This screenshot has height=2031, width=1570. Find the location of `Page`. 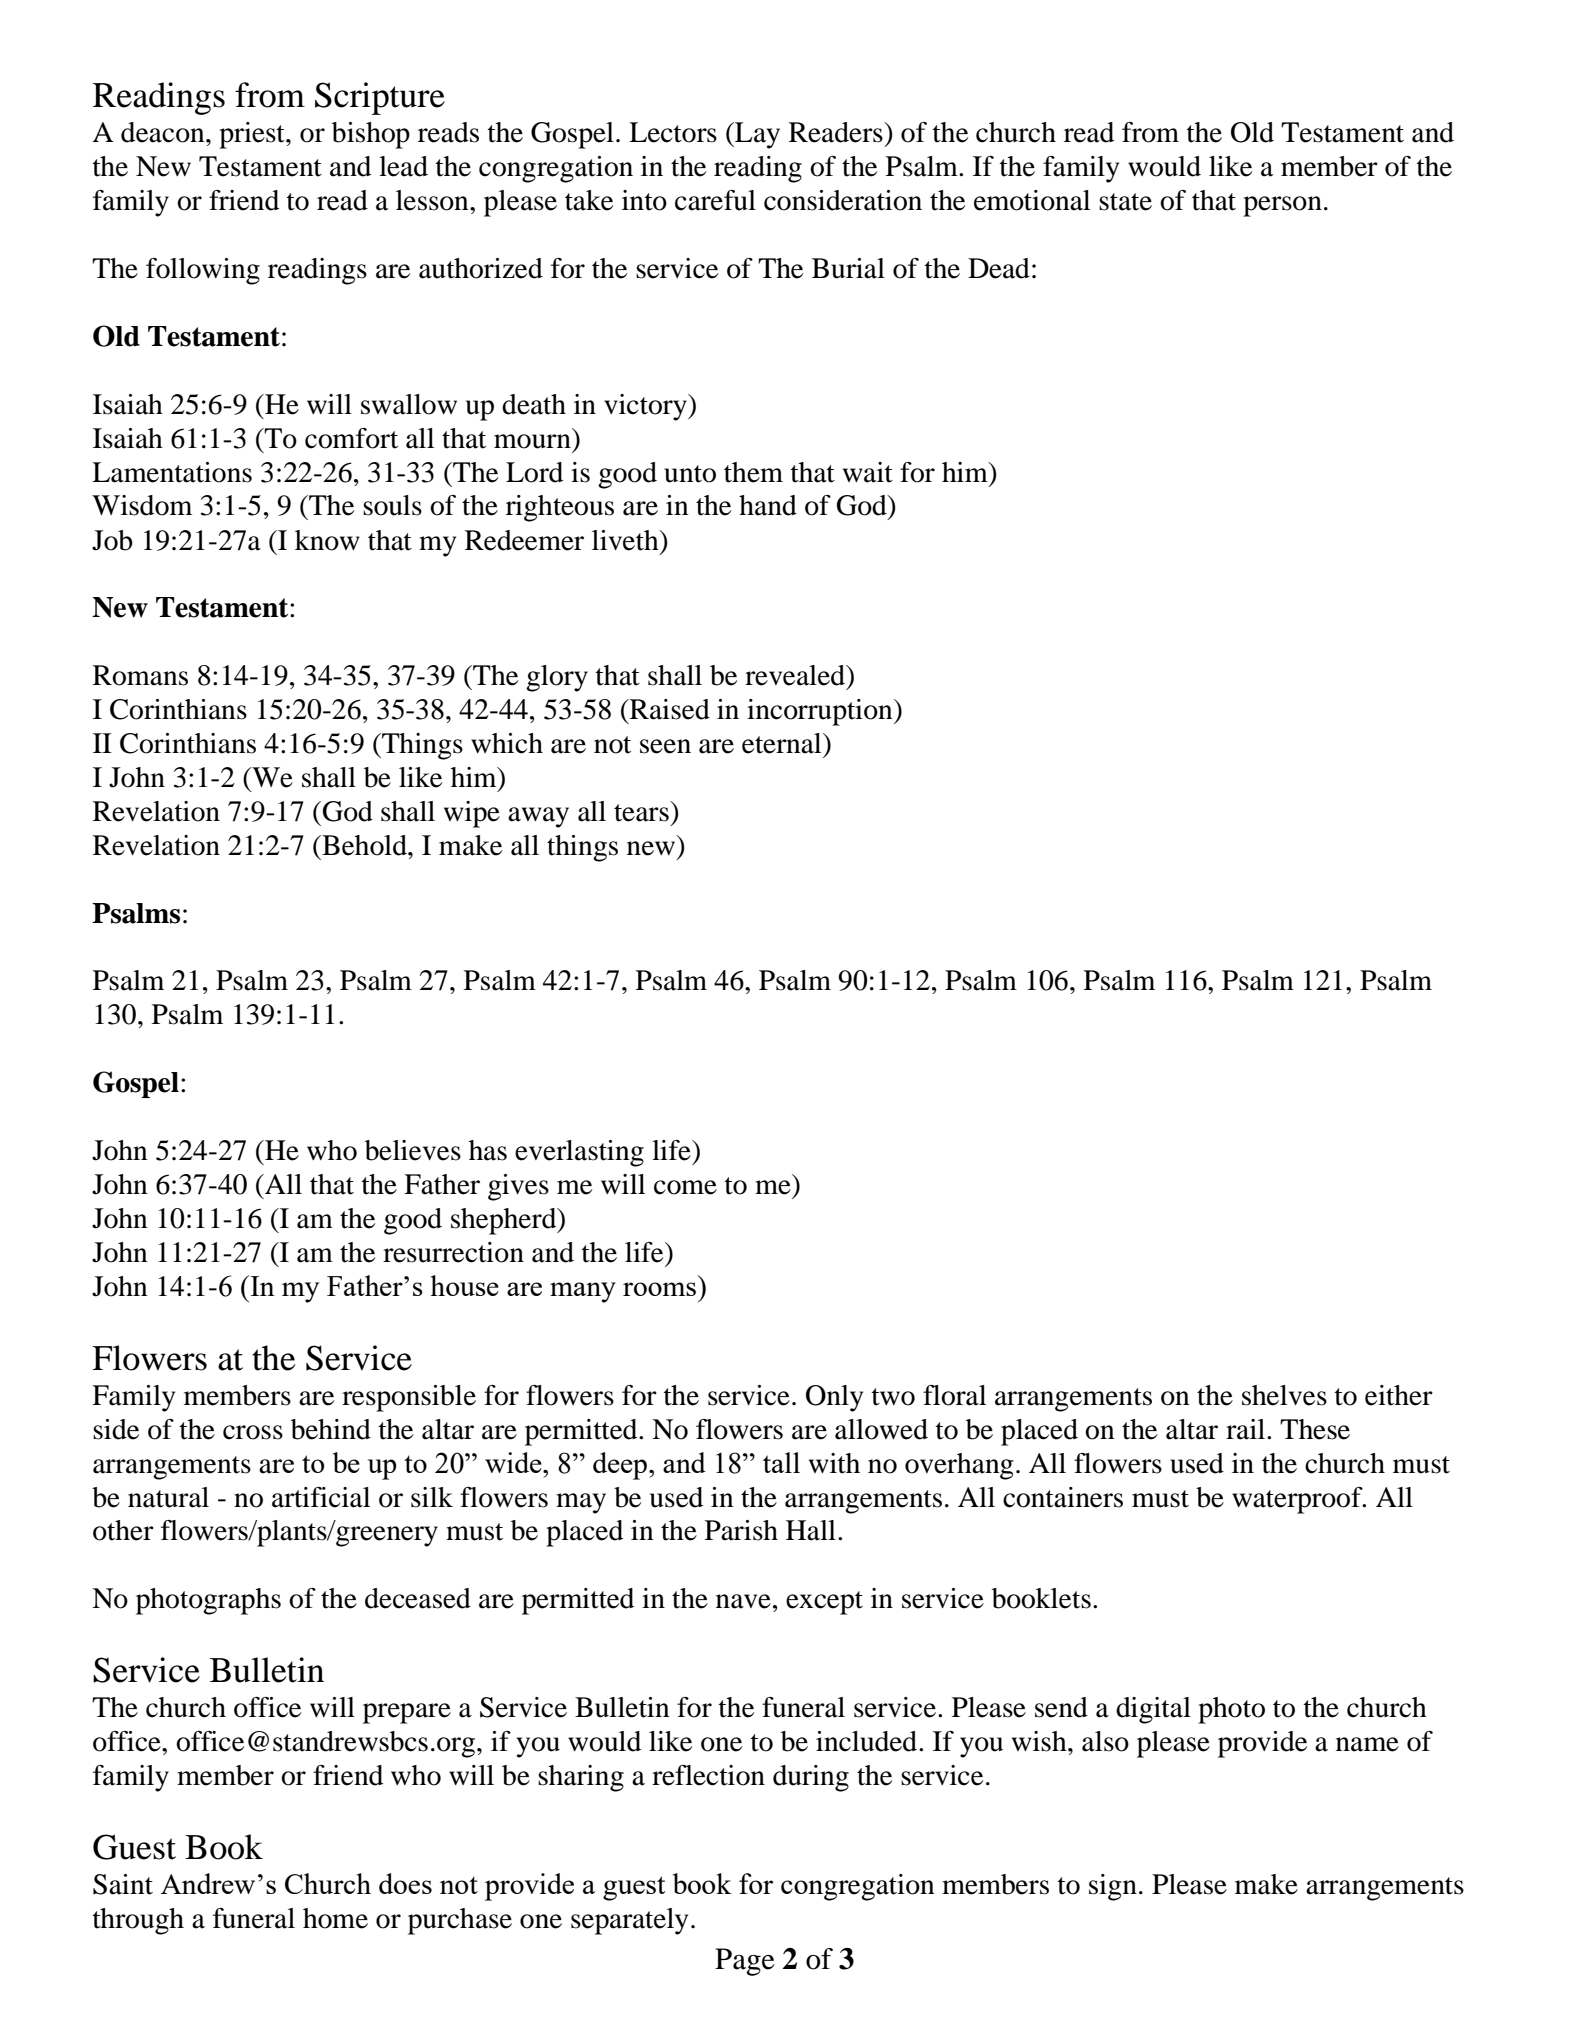

Page is located at coordinates (745, 1962).
